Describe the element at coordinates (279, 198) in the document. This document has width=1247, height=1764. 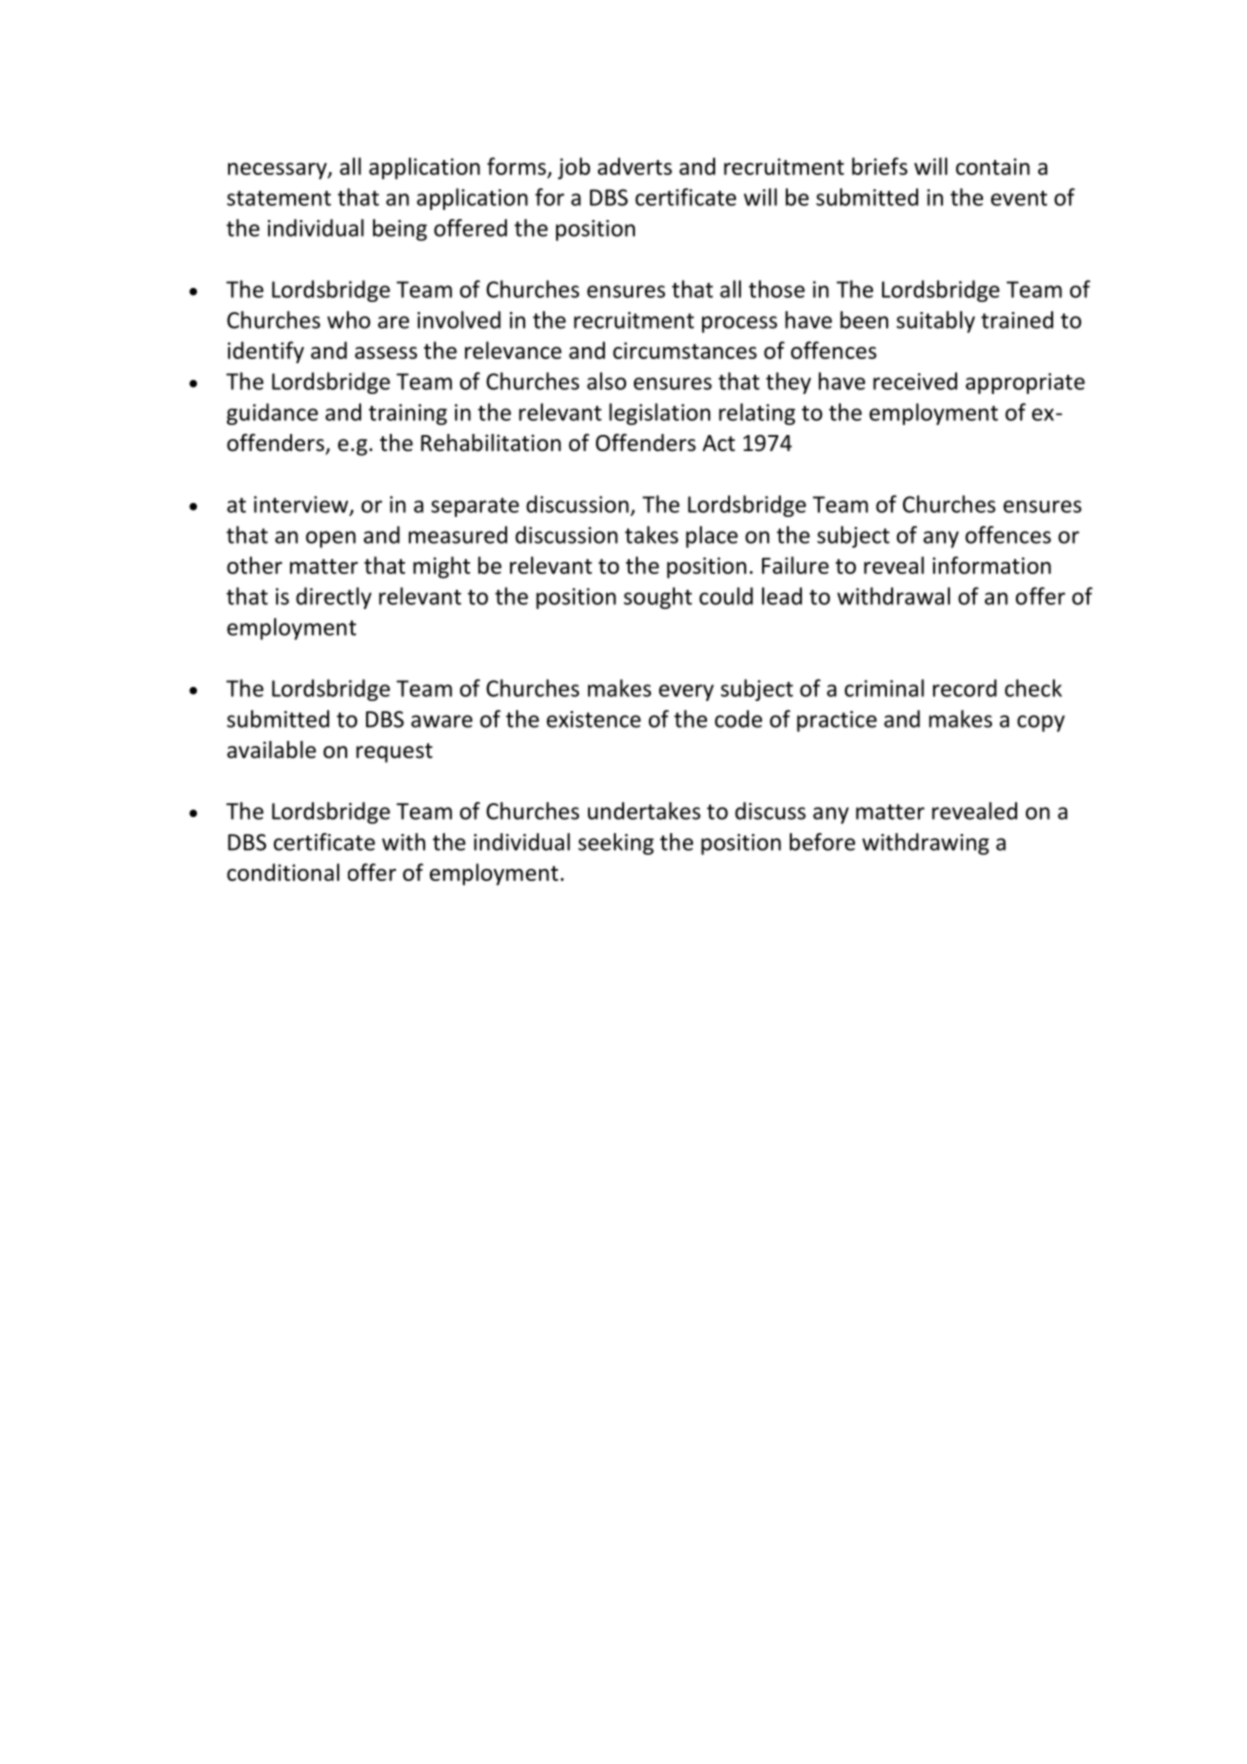
I see `statement` at that location.
